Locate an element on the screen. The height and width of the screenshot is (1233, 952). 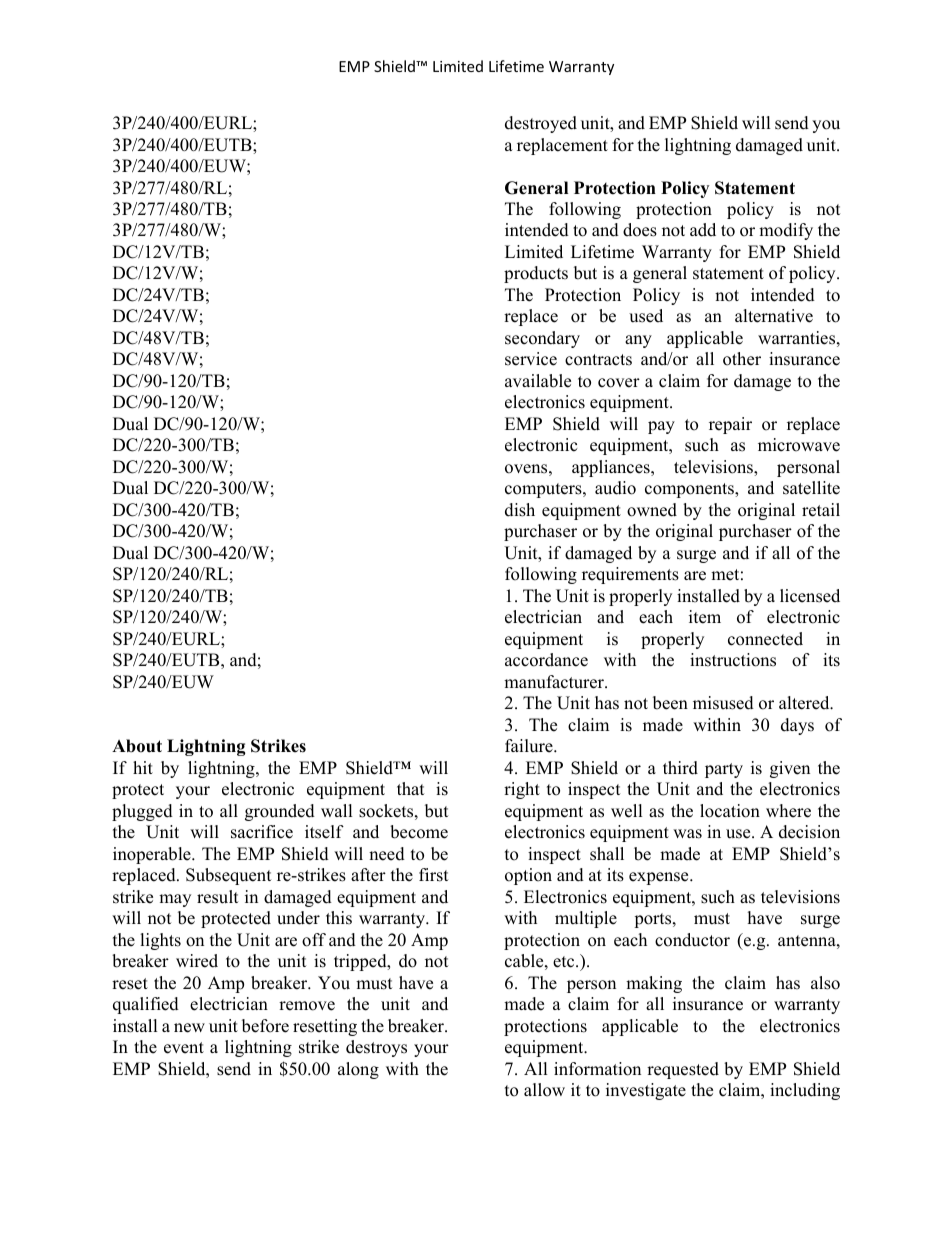
requested is located at coordinates (683, 1070).
